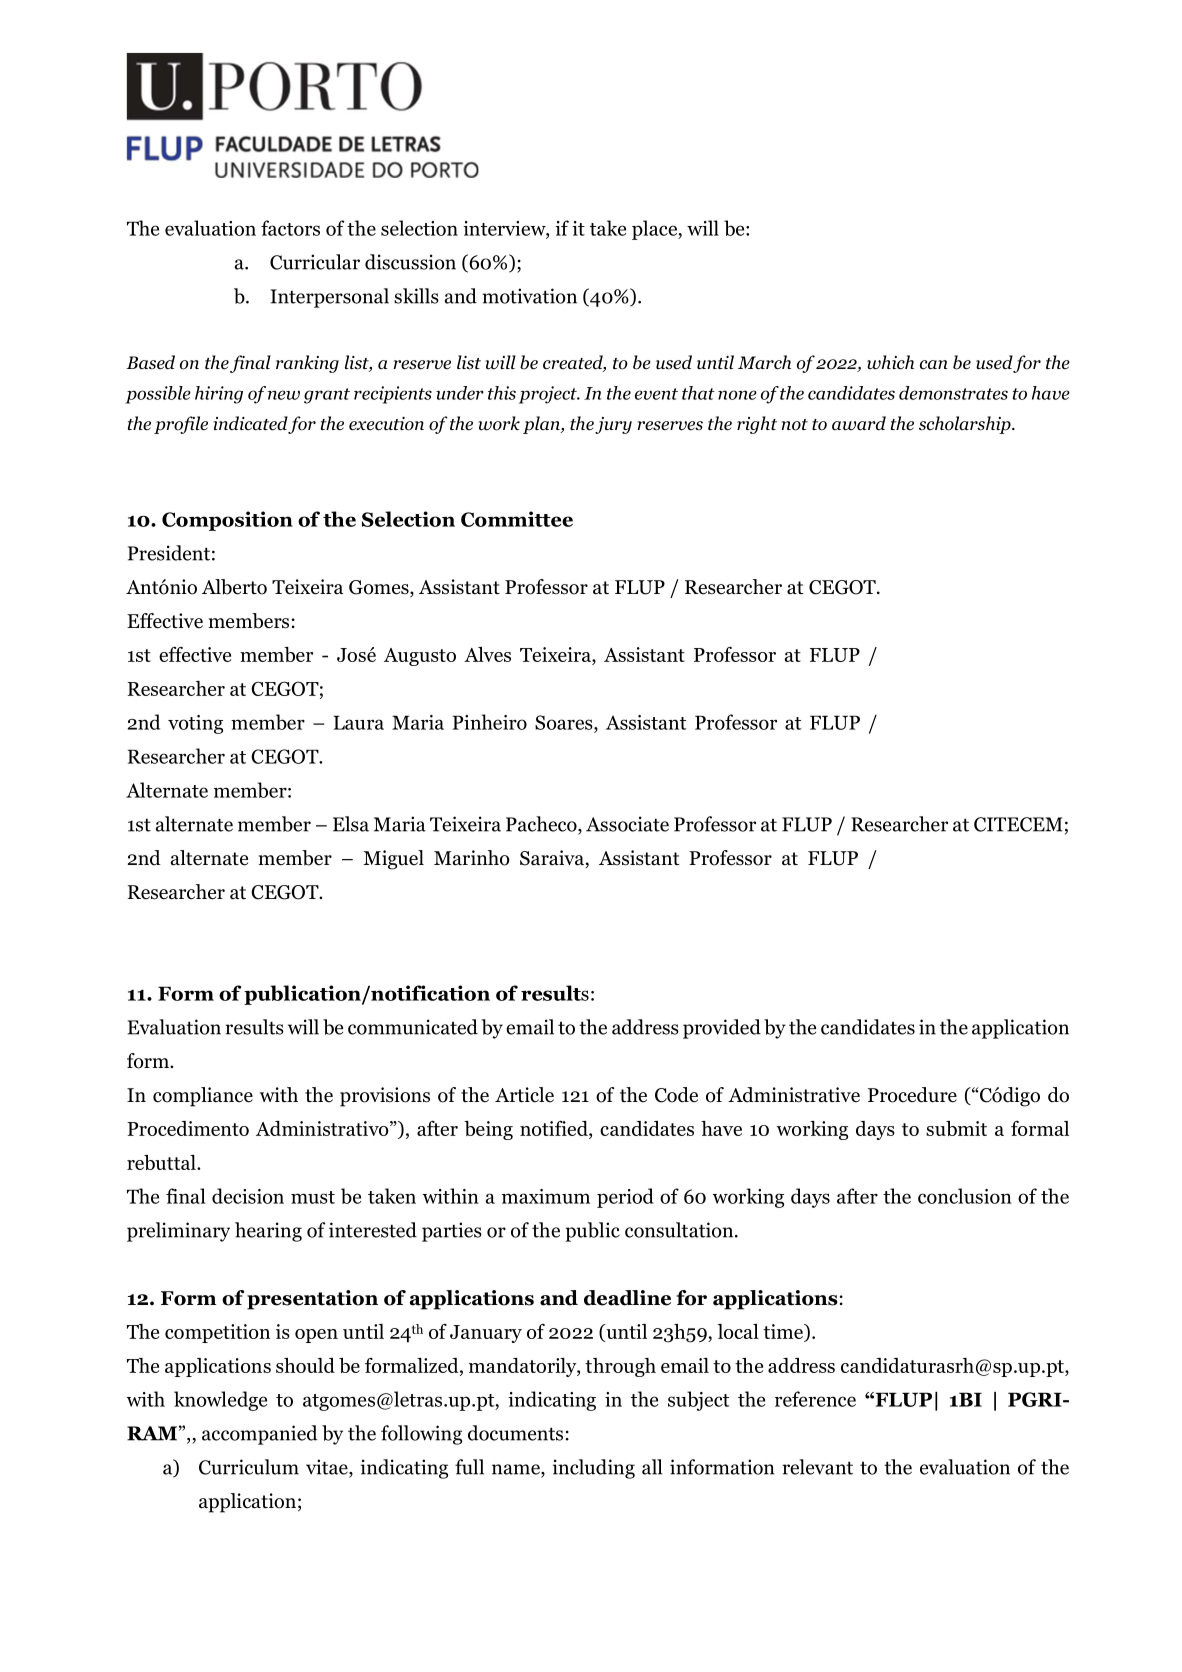  I want to click on motivation, so click(529, 296).
